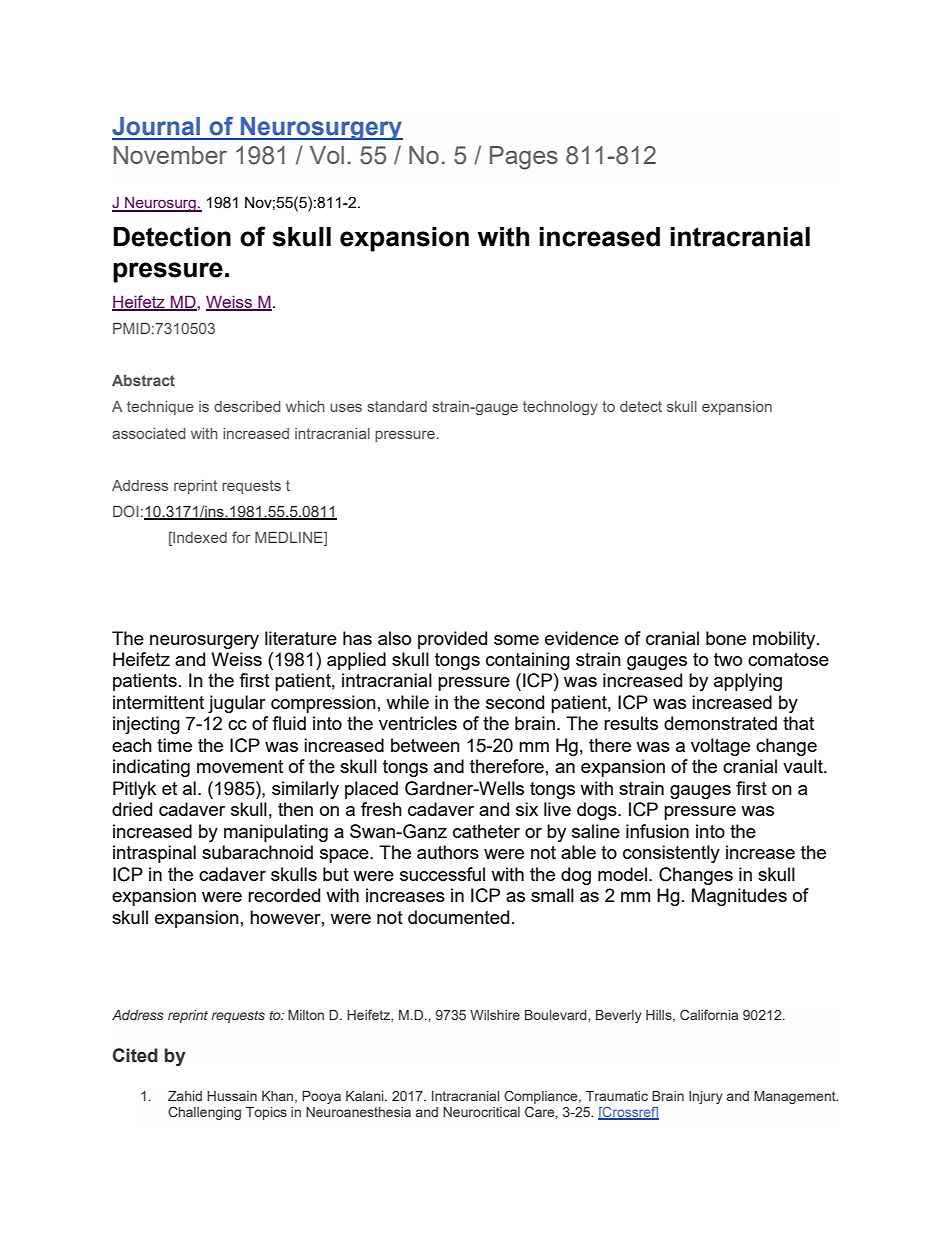  Describe the element at coordinates (301, 638) in the screenshot. I see `literature` at that location.
